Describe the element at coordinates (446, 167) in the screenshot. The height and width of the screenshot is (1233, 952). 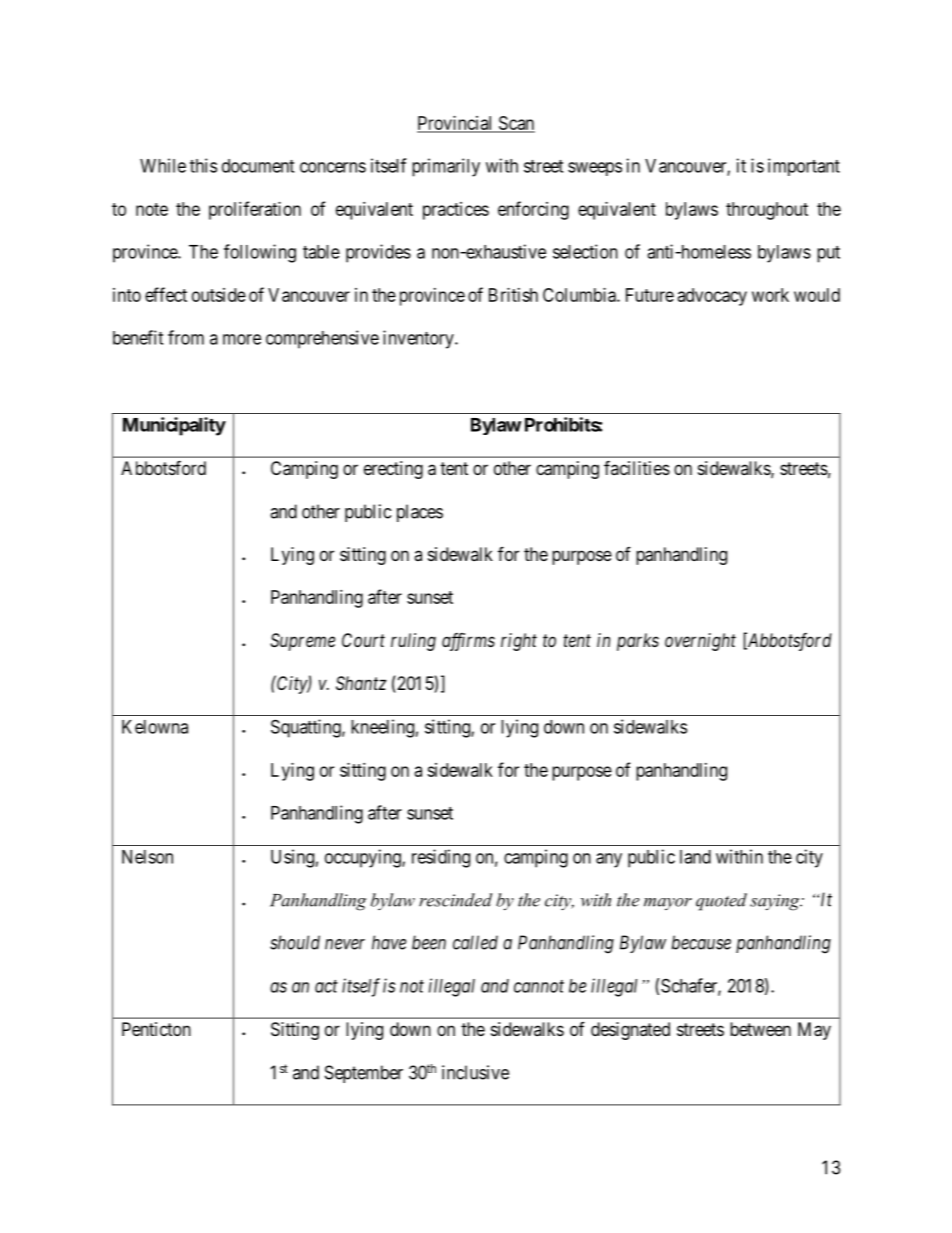
I see `primarily` at that location.
